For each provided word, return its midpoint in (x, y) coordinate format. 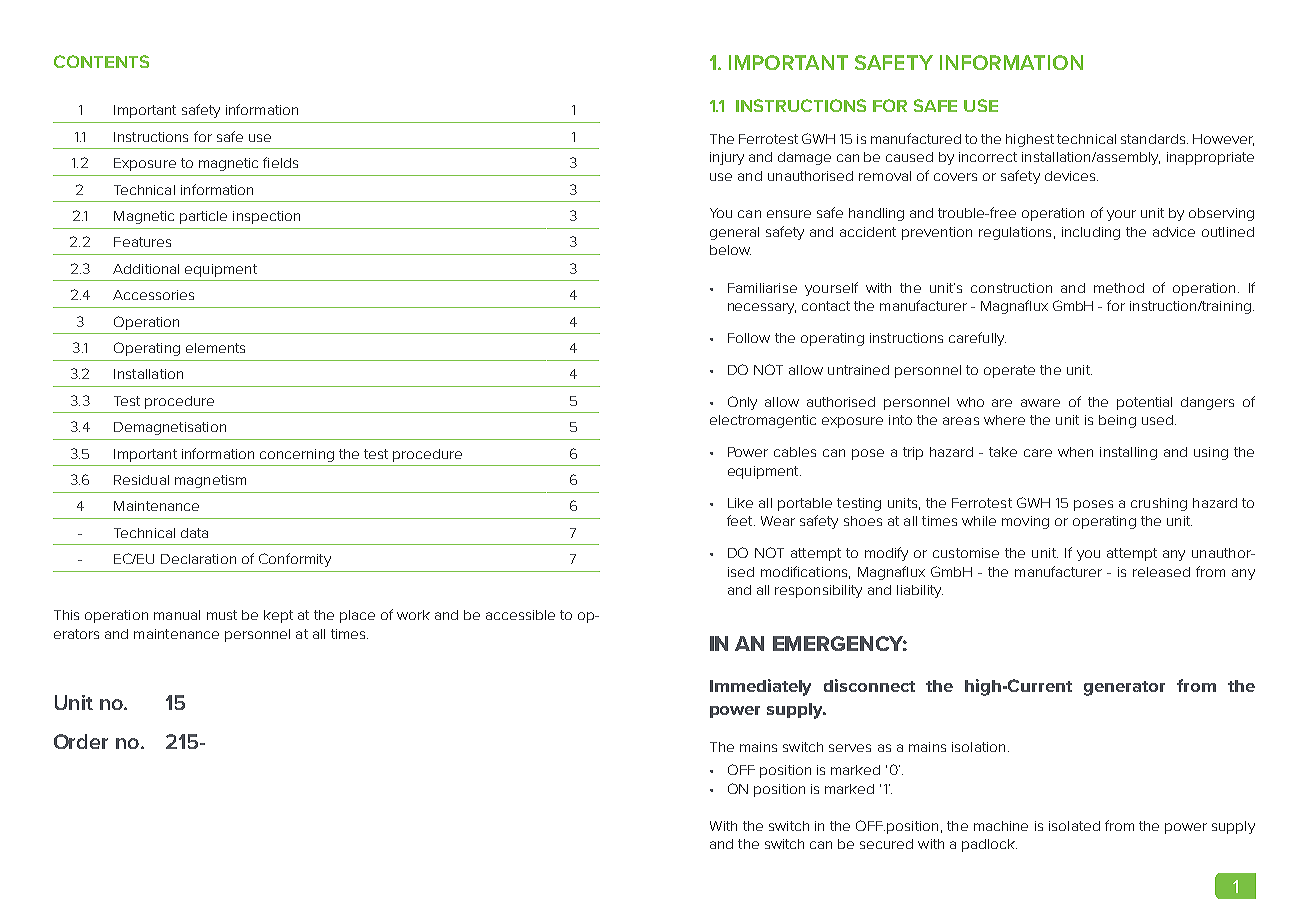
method (1119, 288)
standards (1153, 139)
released (1161, 572)
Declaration (198, 559)
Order (81, 741)
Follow (749, 338)
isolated (1074, 826)
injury (727, 158)
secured (886, 844)
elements (215, 348)
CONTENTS (101, 61)
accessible (520, 615)
